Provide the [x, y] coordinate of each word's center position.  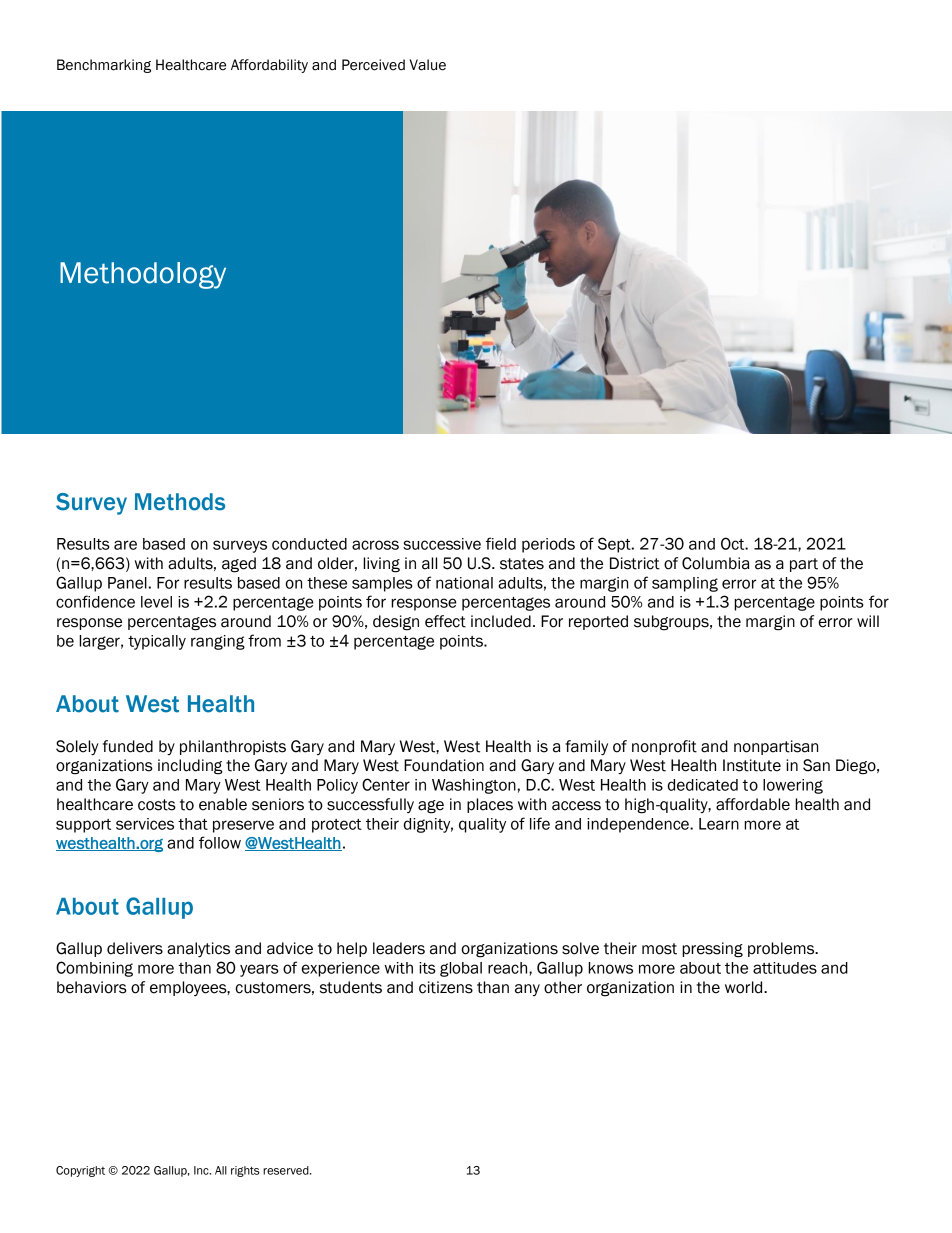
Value [428, 65]
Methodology [143, 275]
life [540, 823]
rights [245, 1171]
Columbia [716, 563]
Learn [719, 824]
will [868, 621]
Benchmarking [104, 66]
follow [220, 842]
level [156, 602]
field [501, 543]
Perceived [373, 65]
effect [445, 621]
